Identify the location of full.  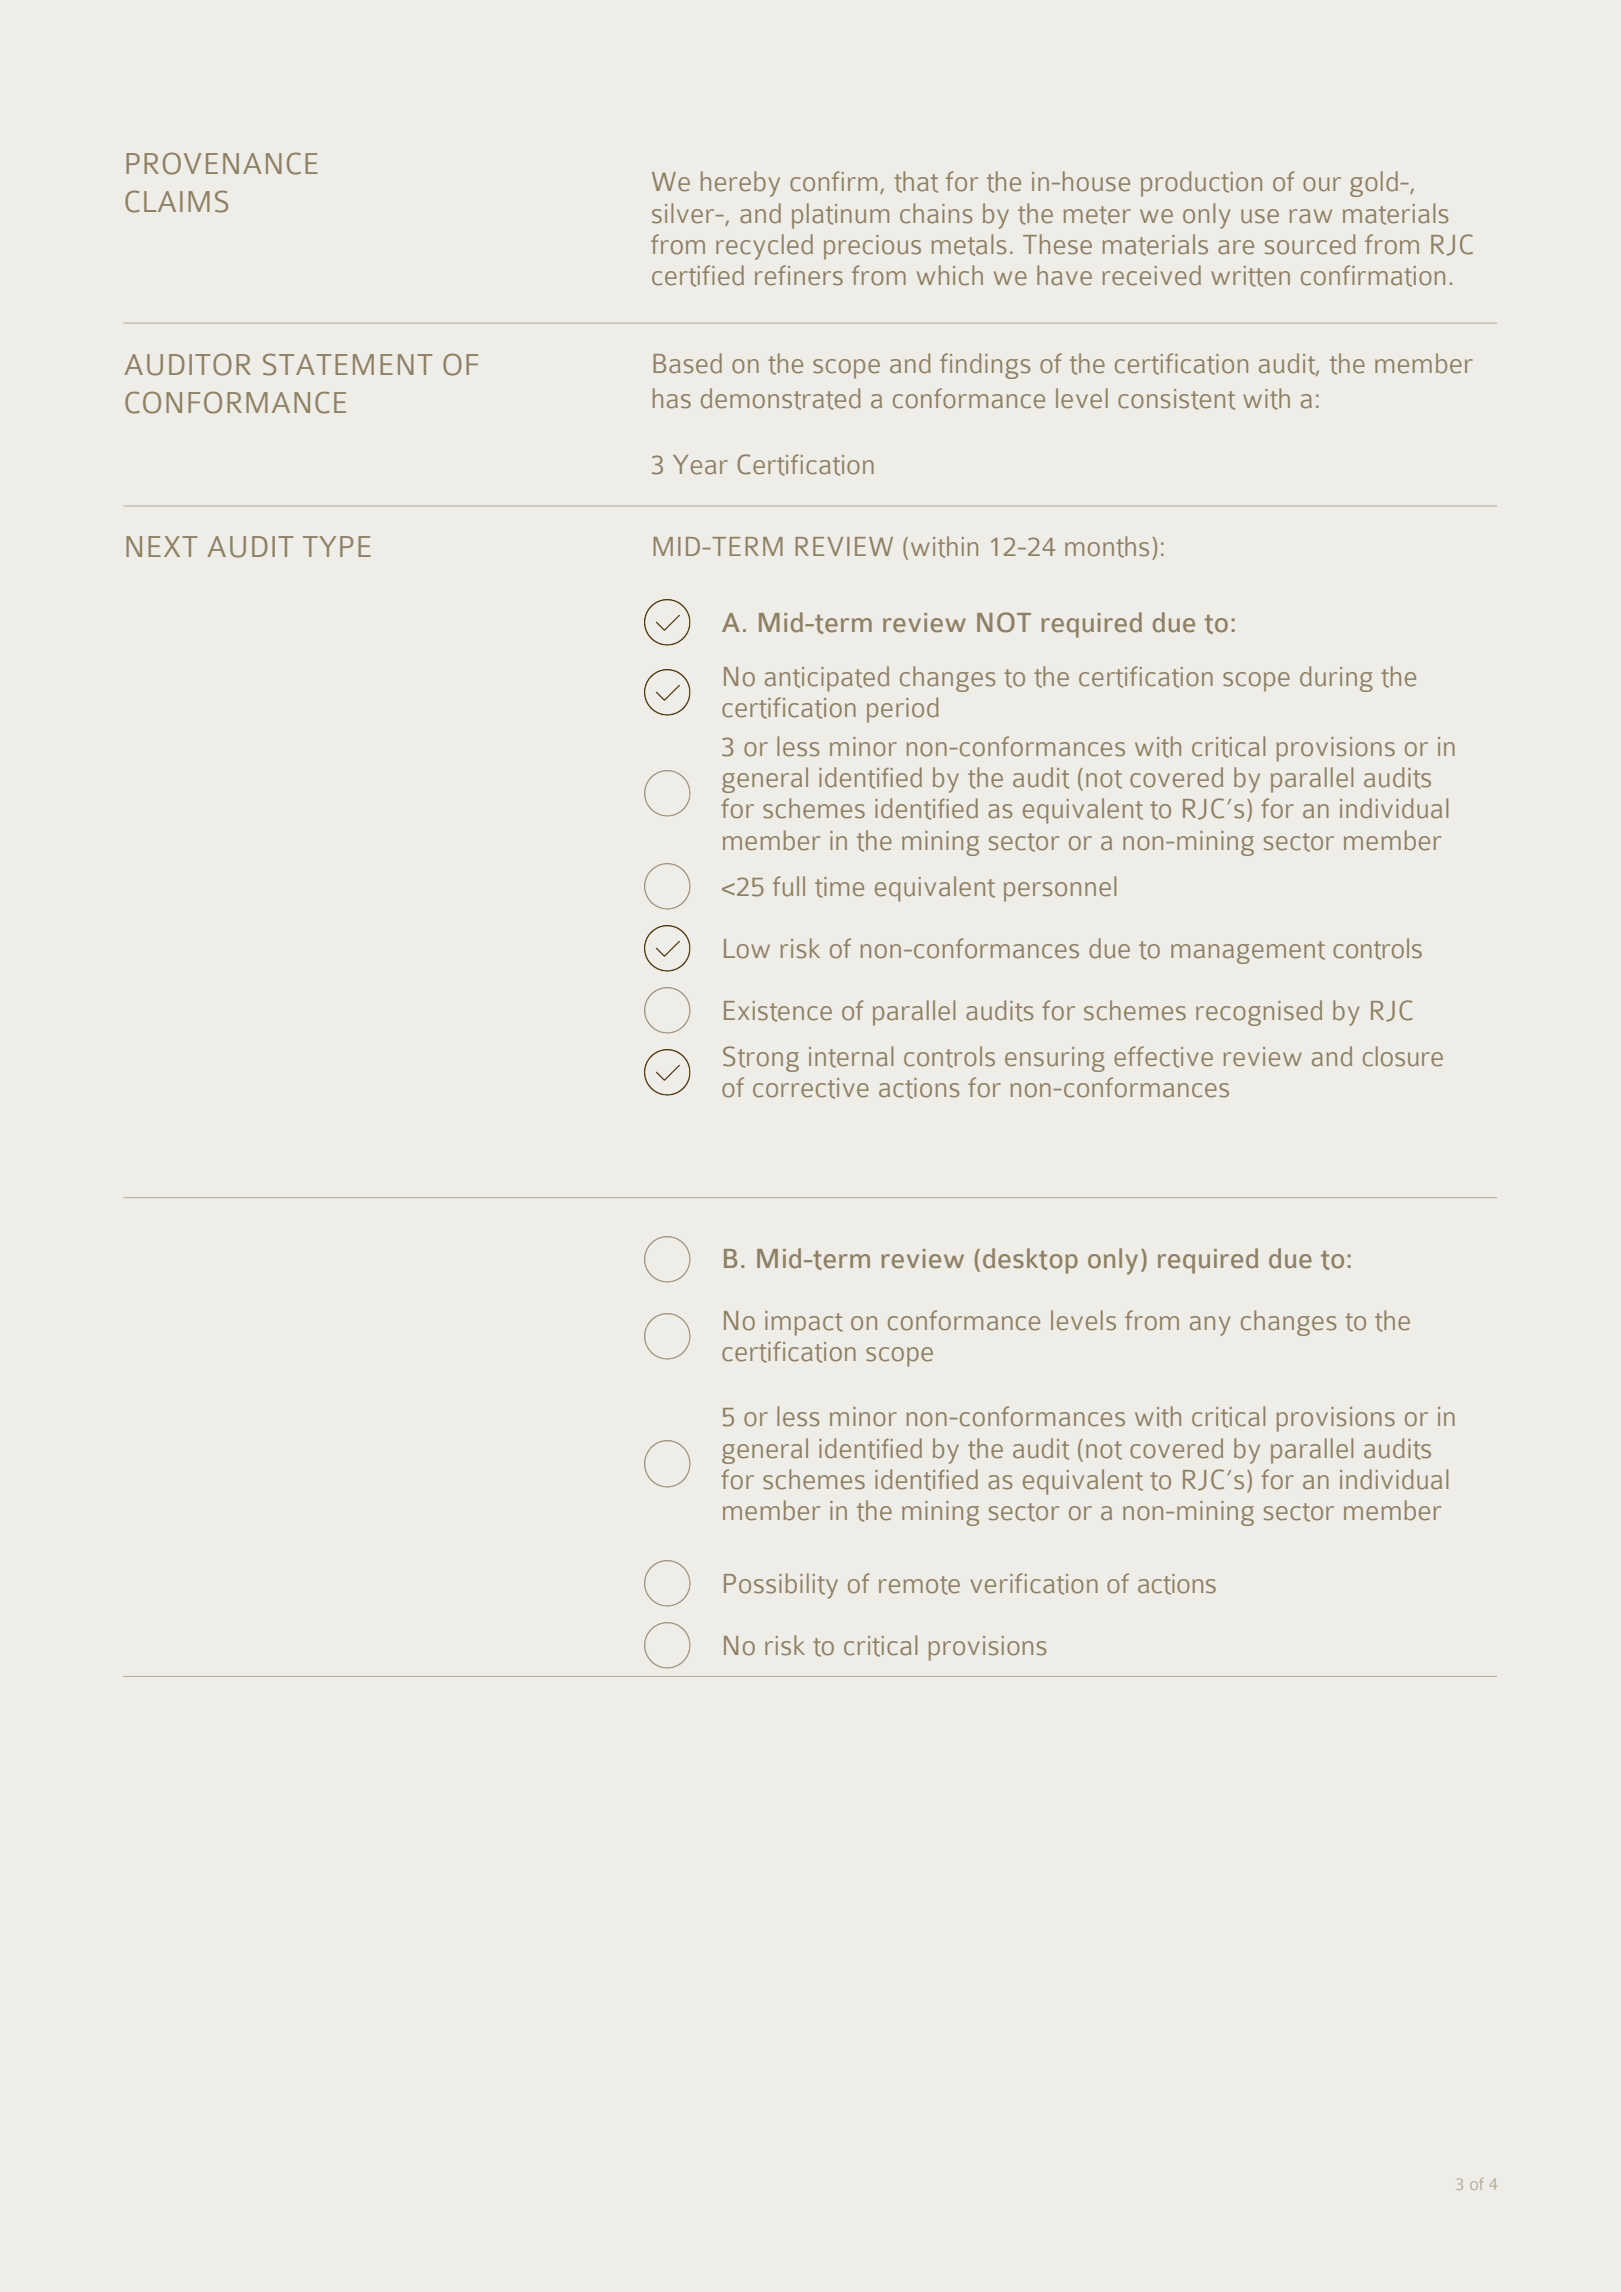
(789, 886).
